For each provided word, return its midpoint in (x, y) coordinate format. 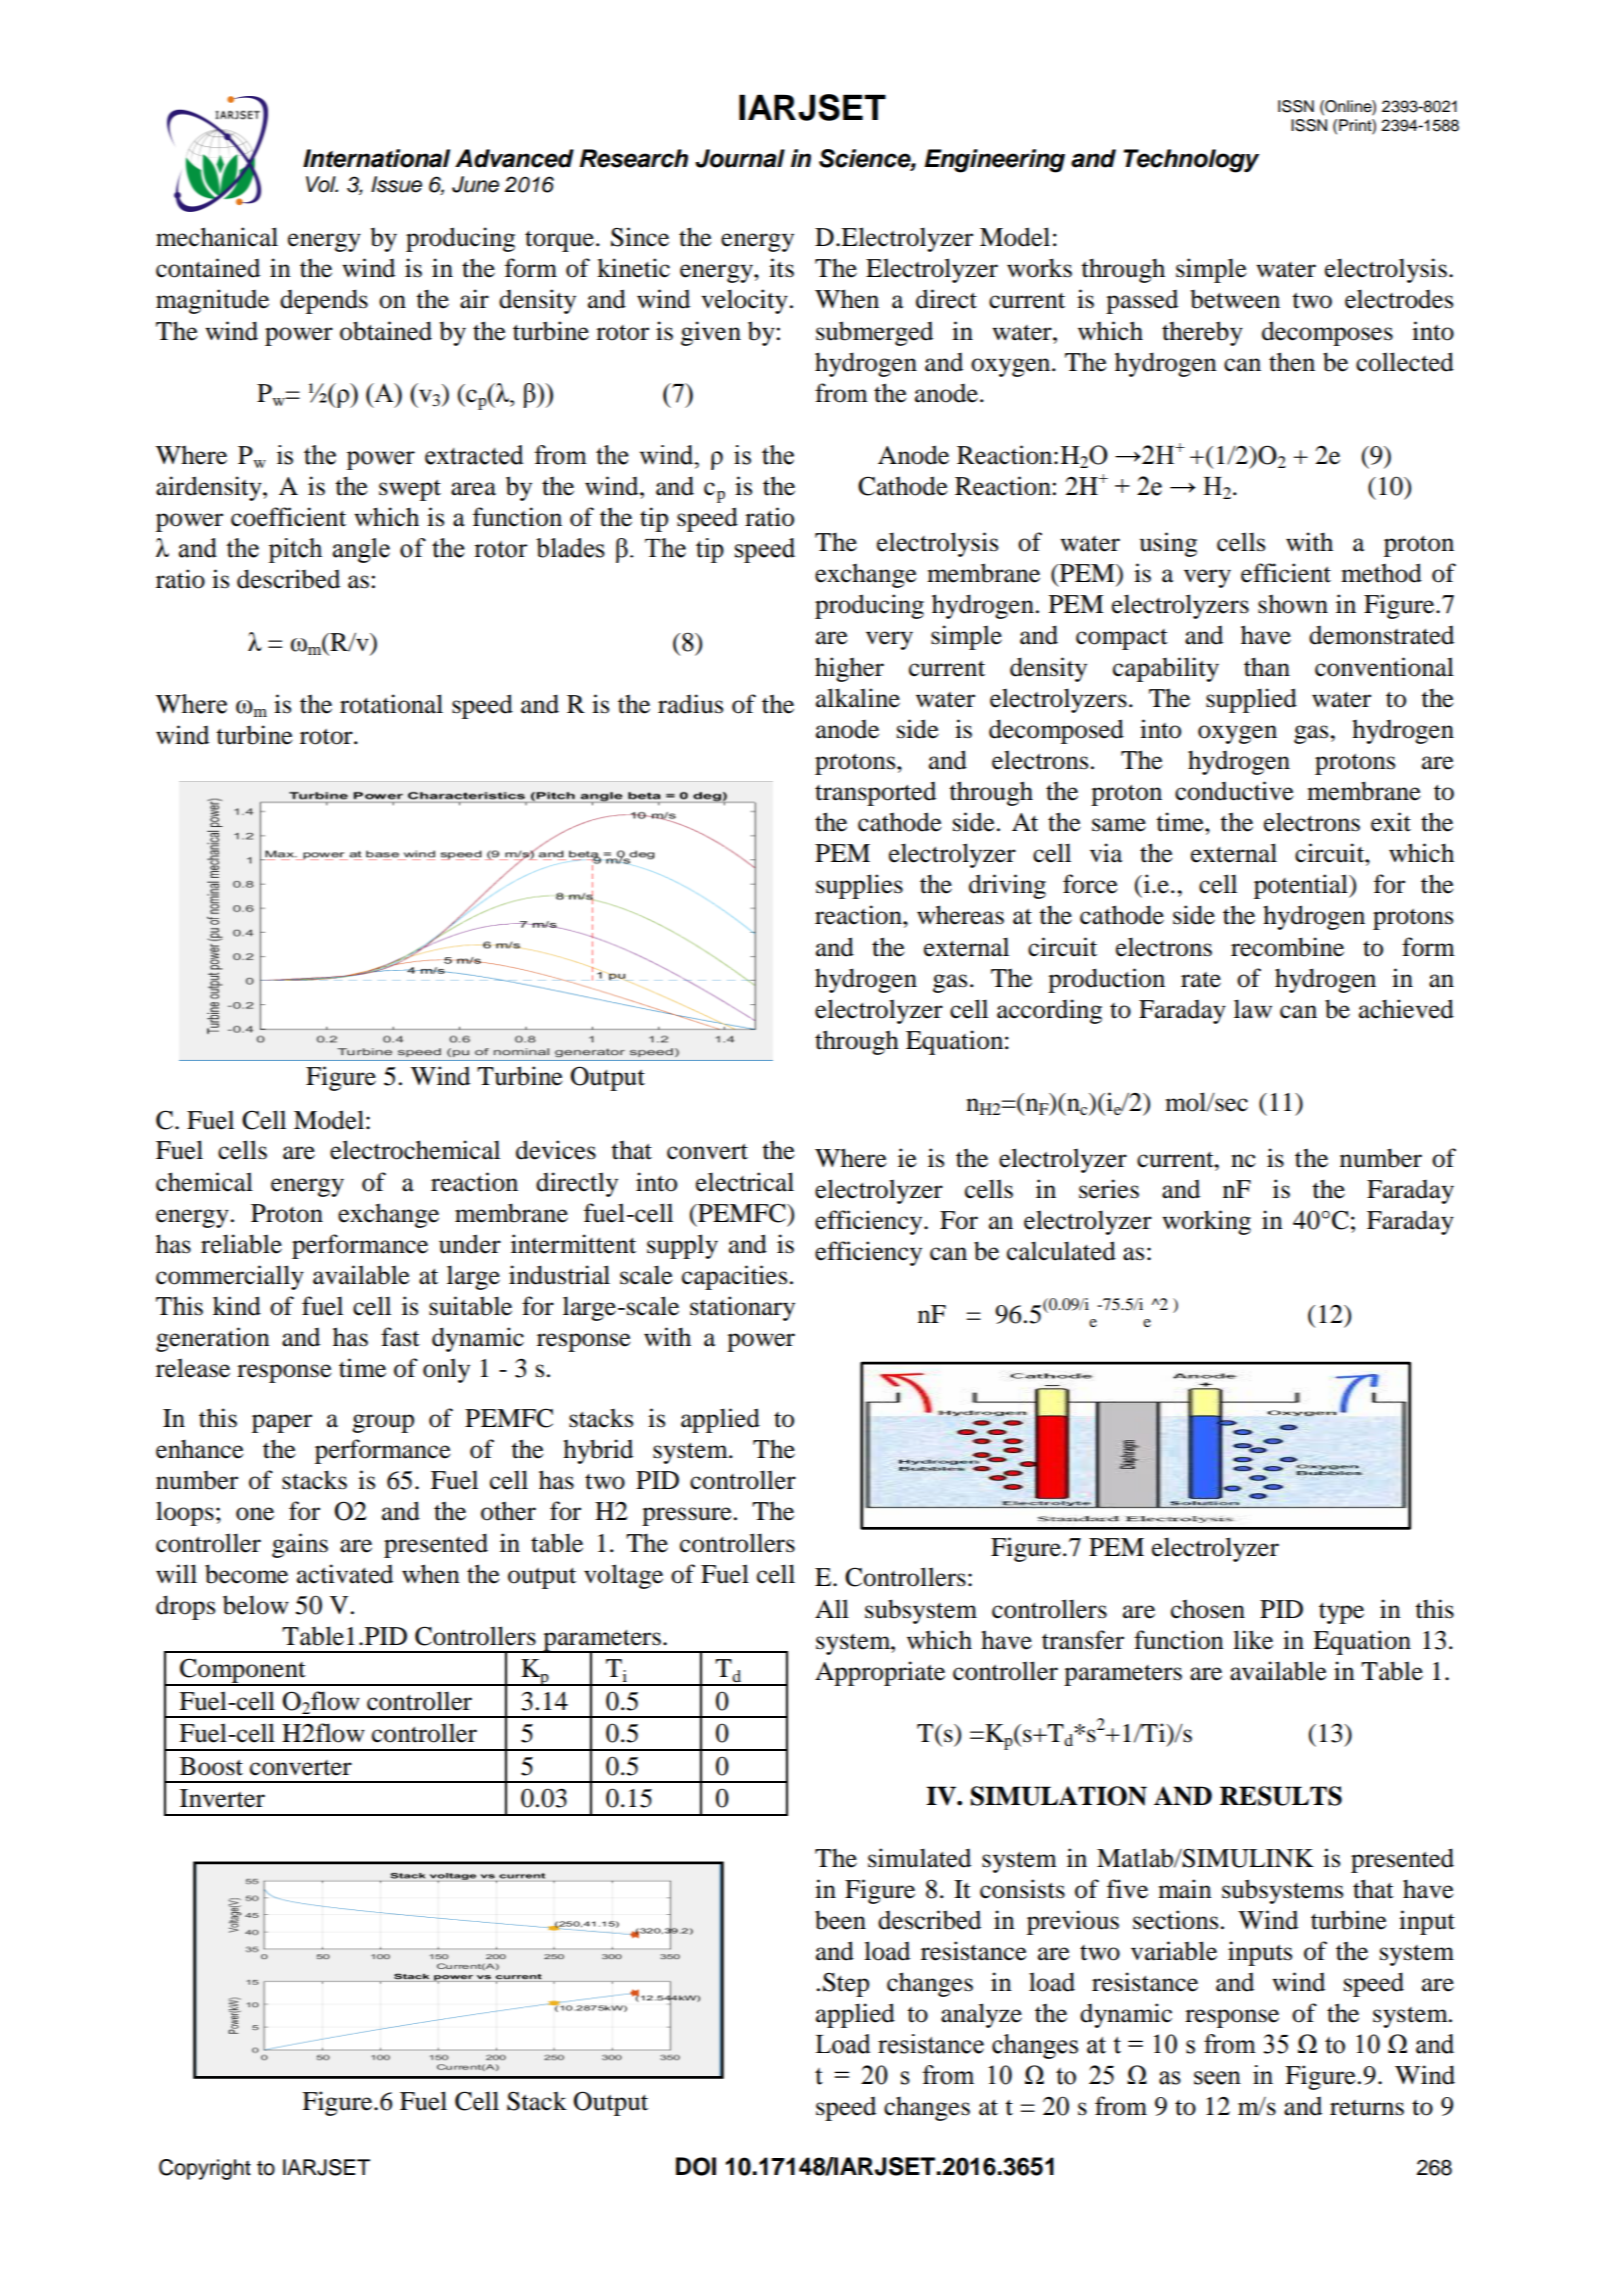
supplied (1251, 700)
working (1206, 1222)
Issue (396, 184)
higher (849, 669)
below (256, 1605)
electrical (745, 1182)
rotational (391, 704)
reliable (241, 1244)
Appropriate (880, 1673)
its (781, 268)
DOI (696, 2166)
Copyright (205, 2169)
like (1253, 1640)
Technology (1191, 161)
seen (1217, 2078)
